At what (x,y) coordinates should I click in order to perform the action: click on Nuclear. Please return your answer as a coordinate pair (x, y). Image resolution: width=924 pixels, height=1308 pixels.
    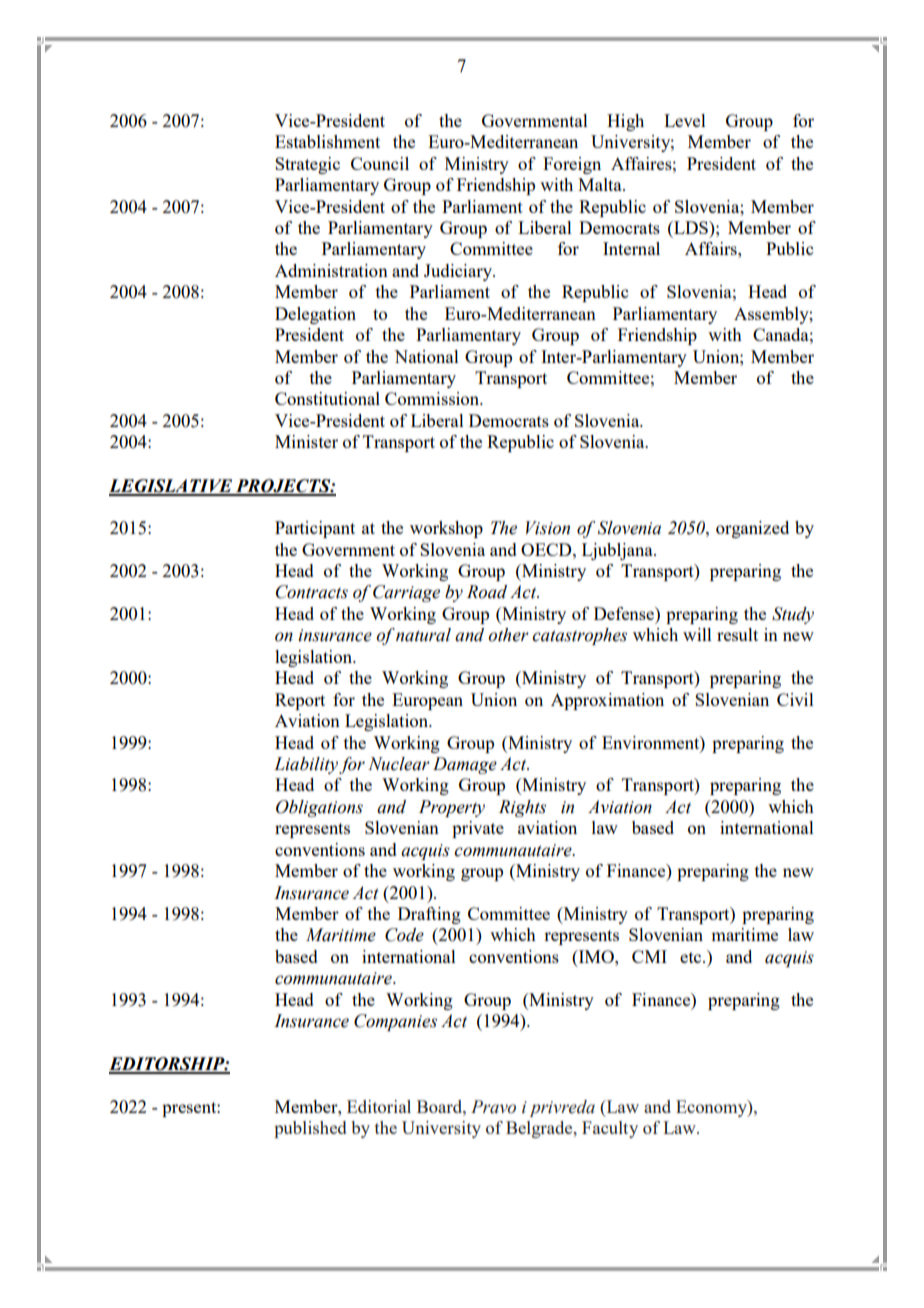
    Looking at the image, I should click on (399, 764).
